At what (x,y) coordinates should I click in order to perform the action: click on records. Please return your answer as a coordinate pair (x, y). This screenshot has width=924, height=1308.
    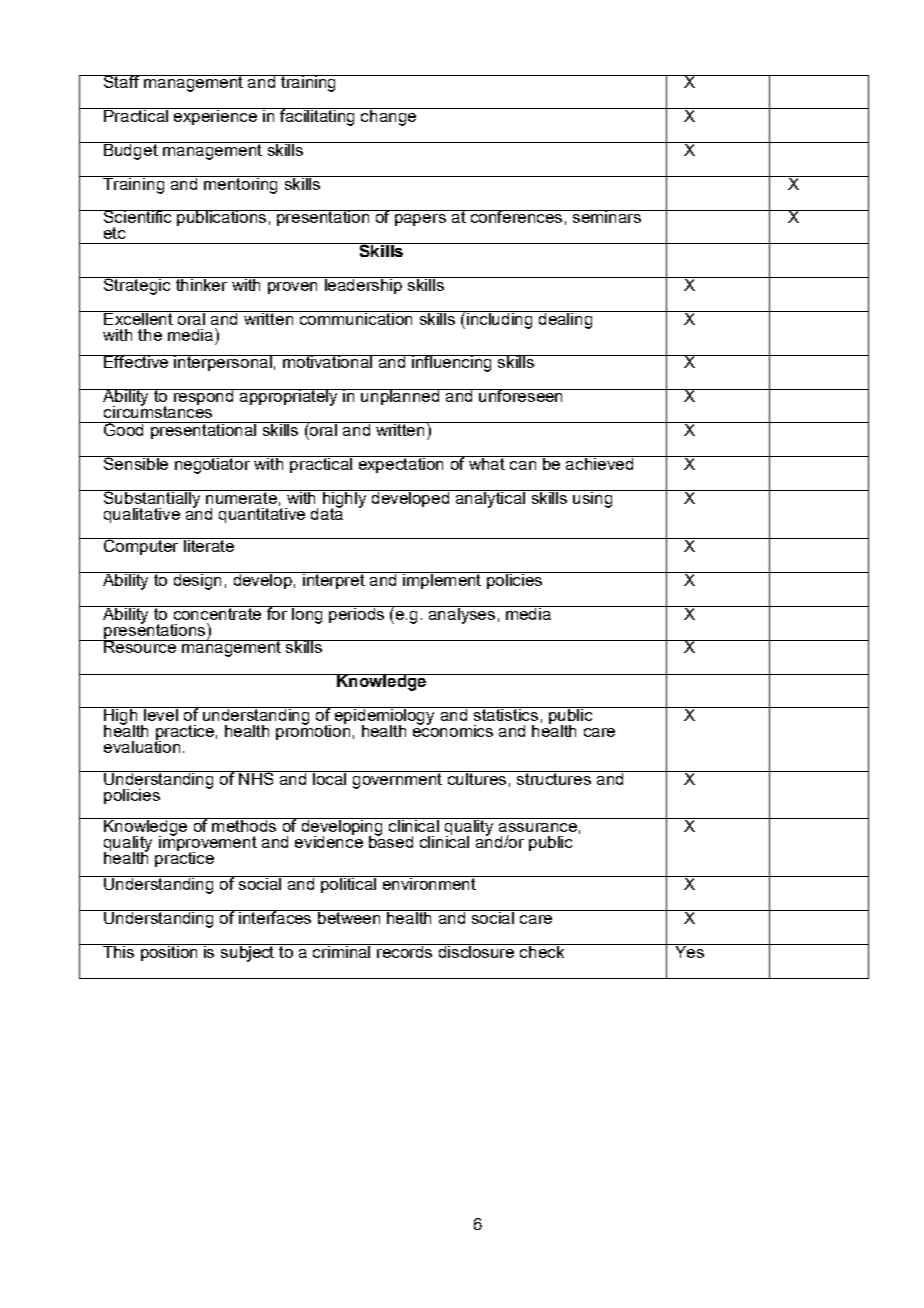
    Looking at the image, I should click on (405, 951).
